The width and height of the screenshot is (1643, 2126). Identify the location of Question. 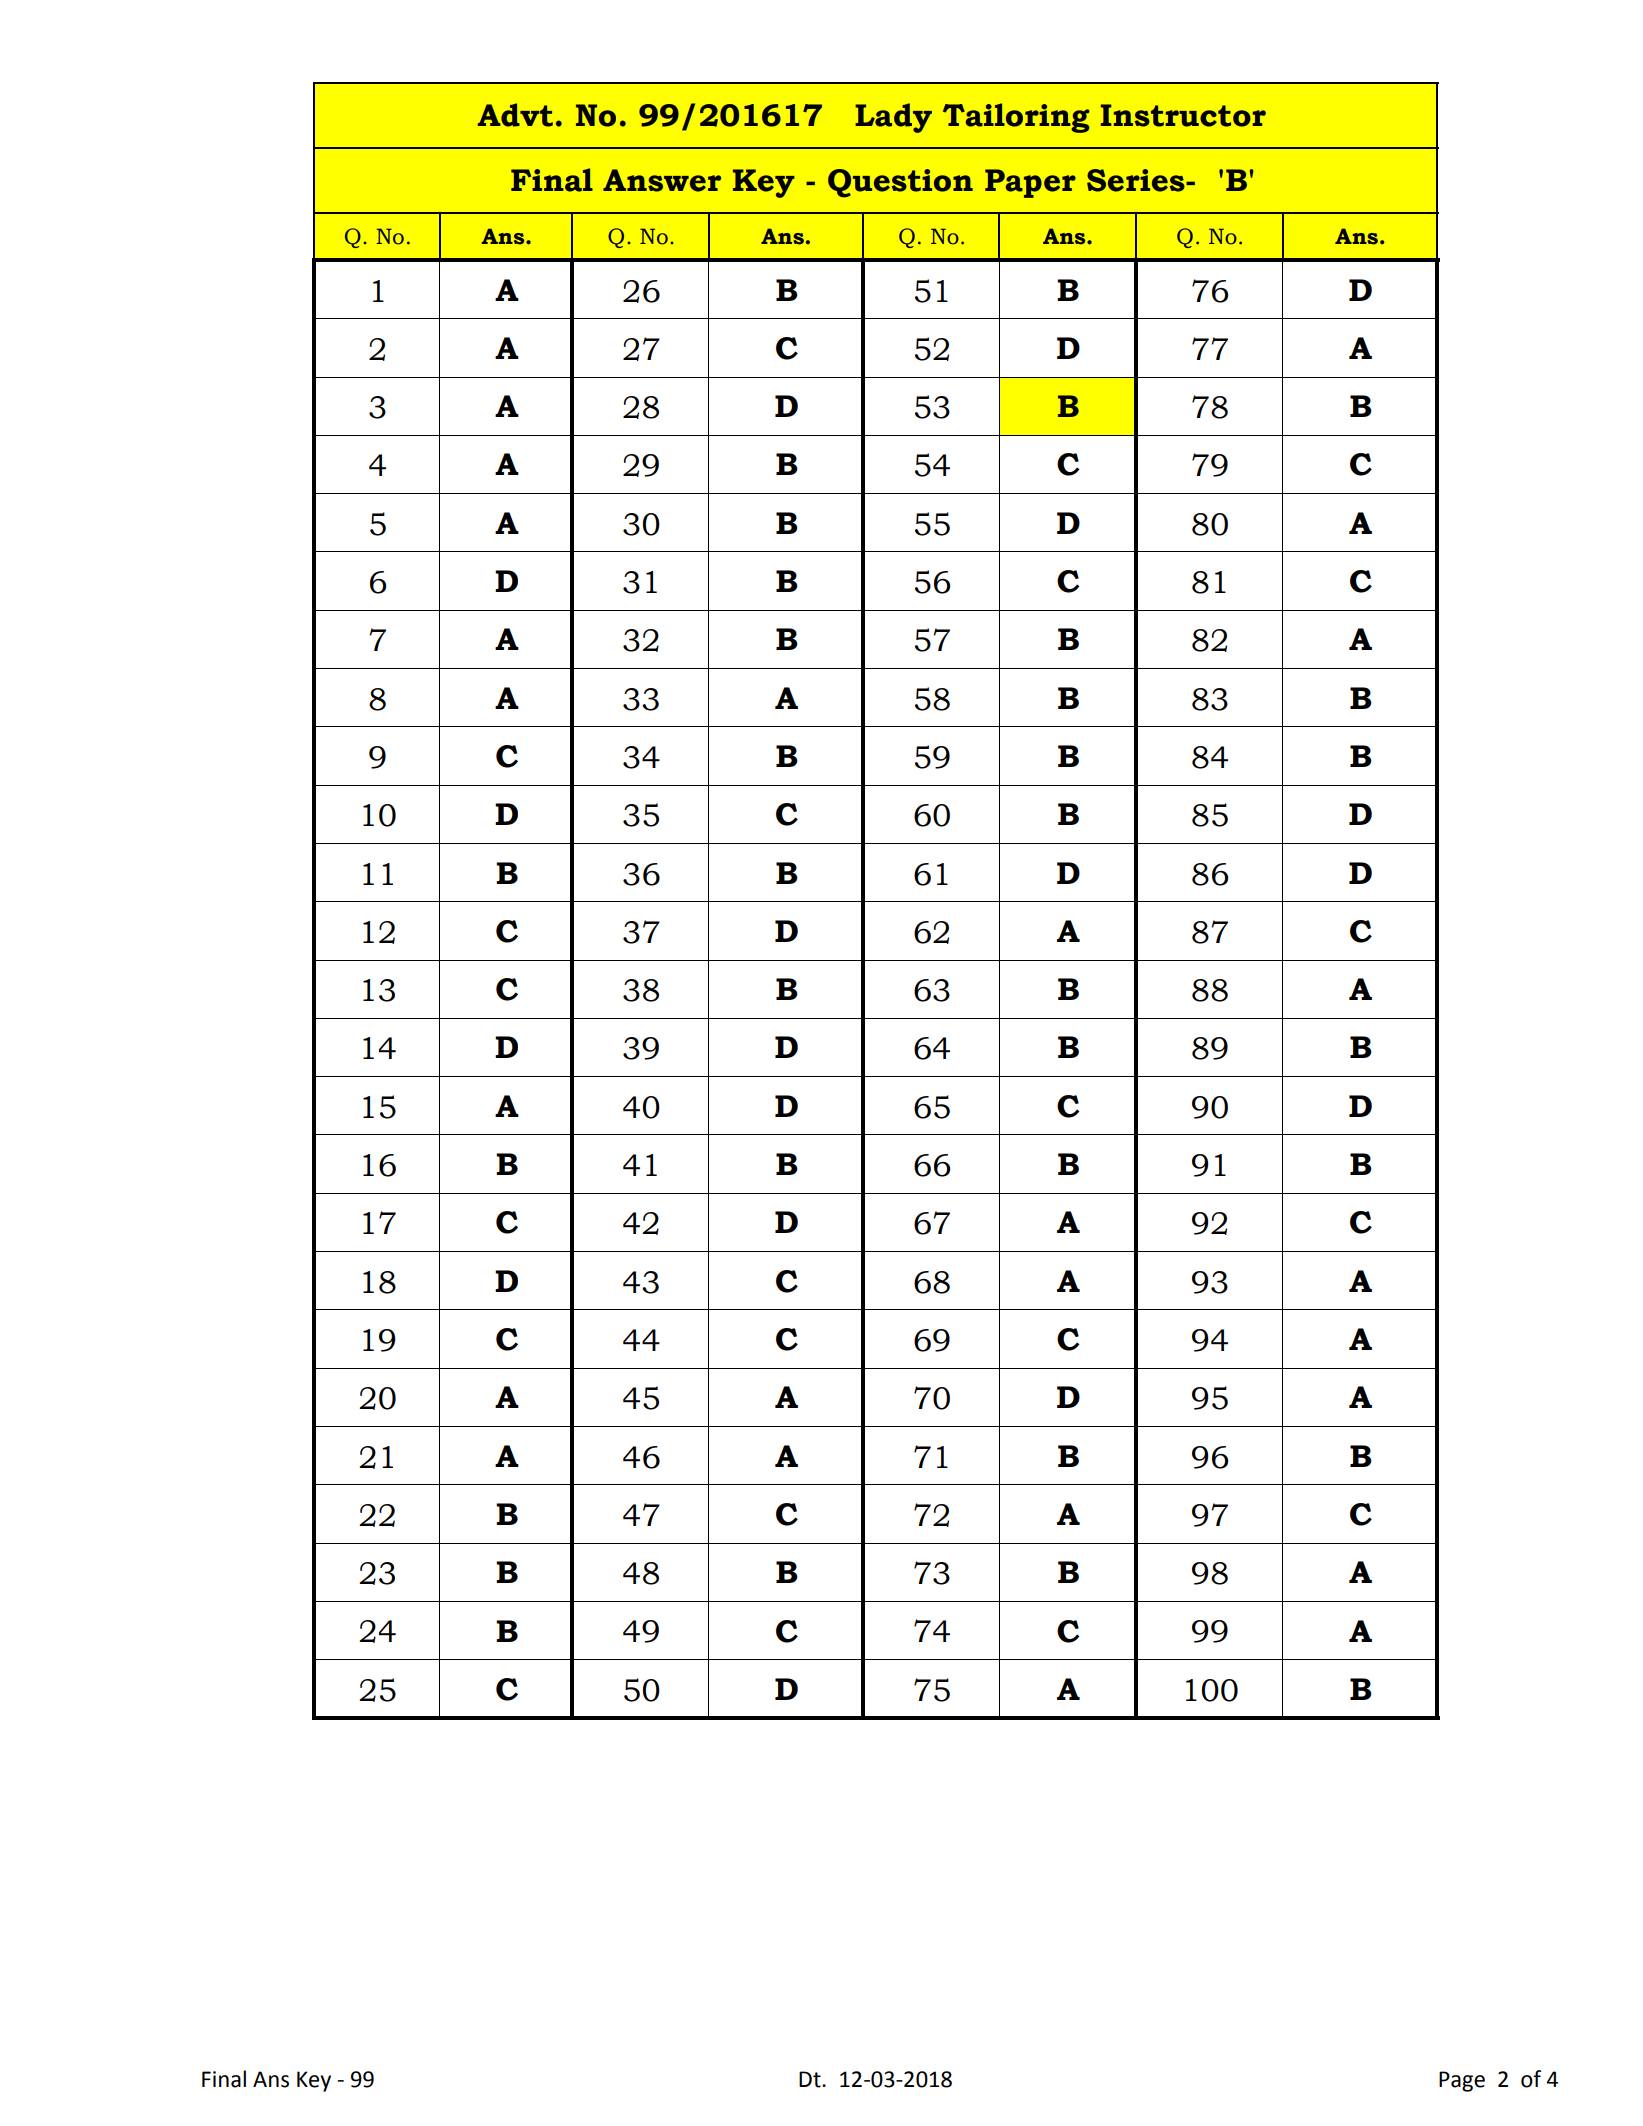
(900, 183).
